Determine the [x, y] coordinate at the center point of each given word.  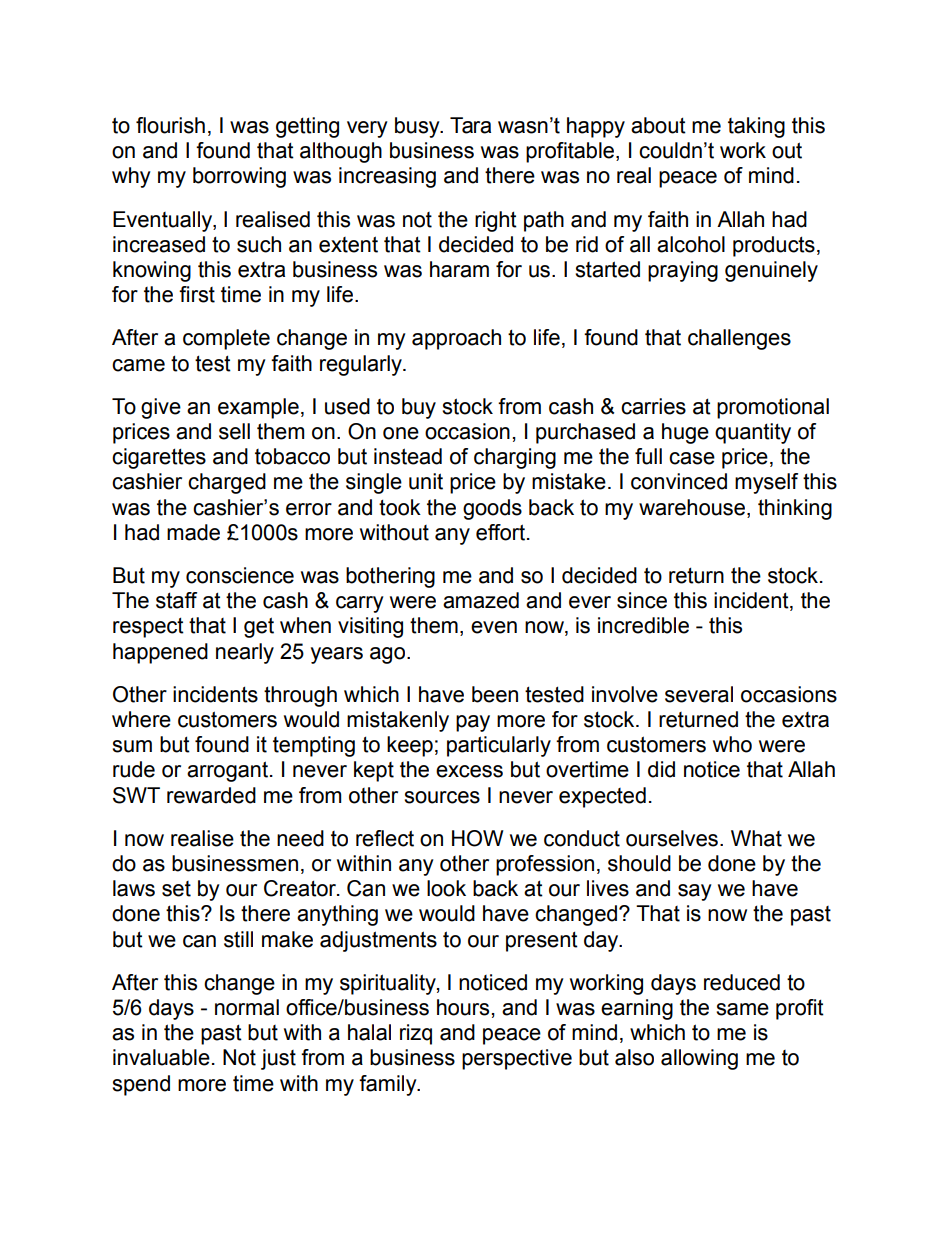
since [642, 600]
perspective [517, 1059]
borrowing [239, 177]
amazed [481, 600]
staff [176, 600]
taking [756, 127]
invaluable [161, 1057]
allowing [699, 1059]
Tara [470, 125]
